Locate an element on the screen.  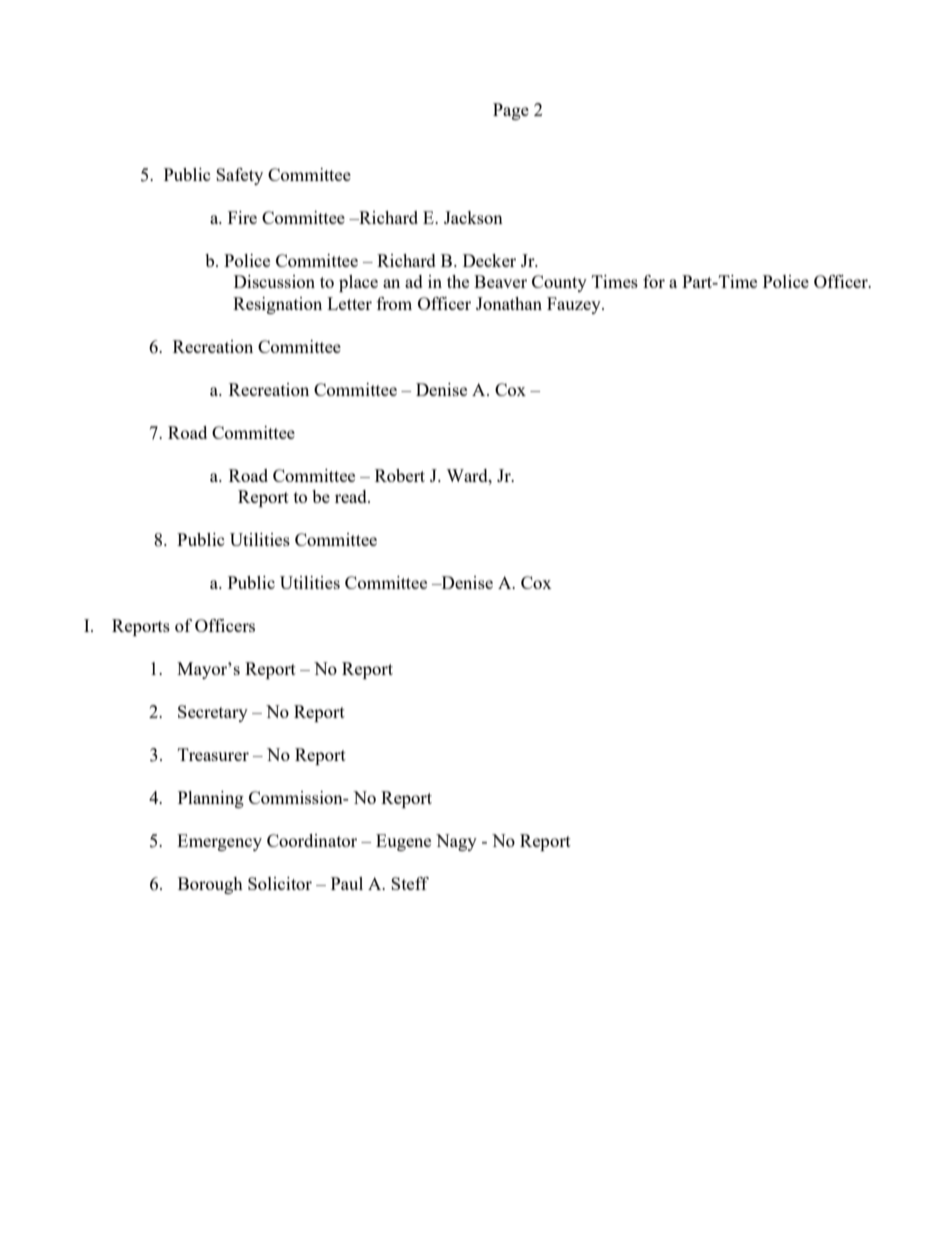
read is located at coordinates (352, 496).
